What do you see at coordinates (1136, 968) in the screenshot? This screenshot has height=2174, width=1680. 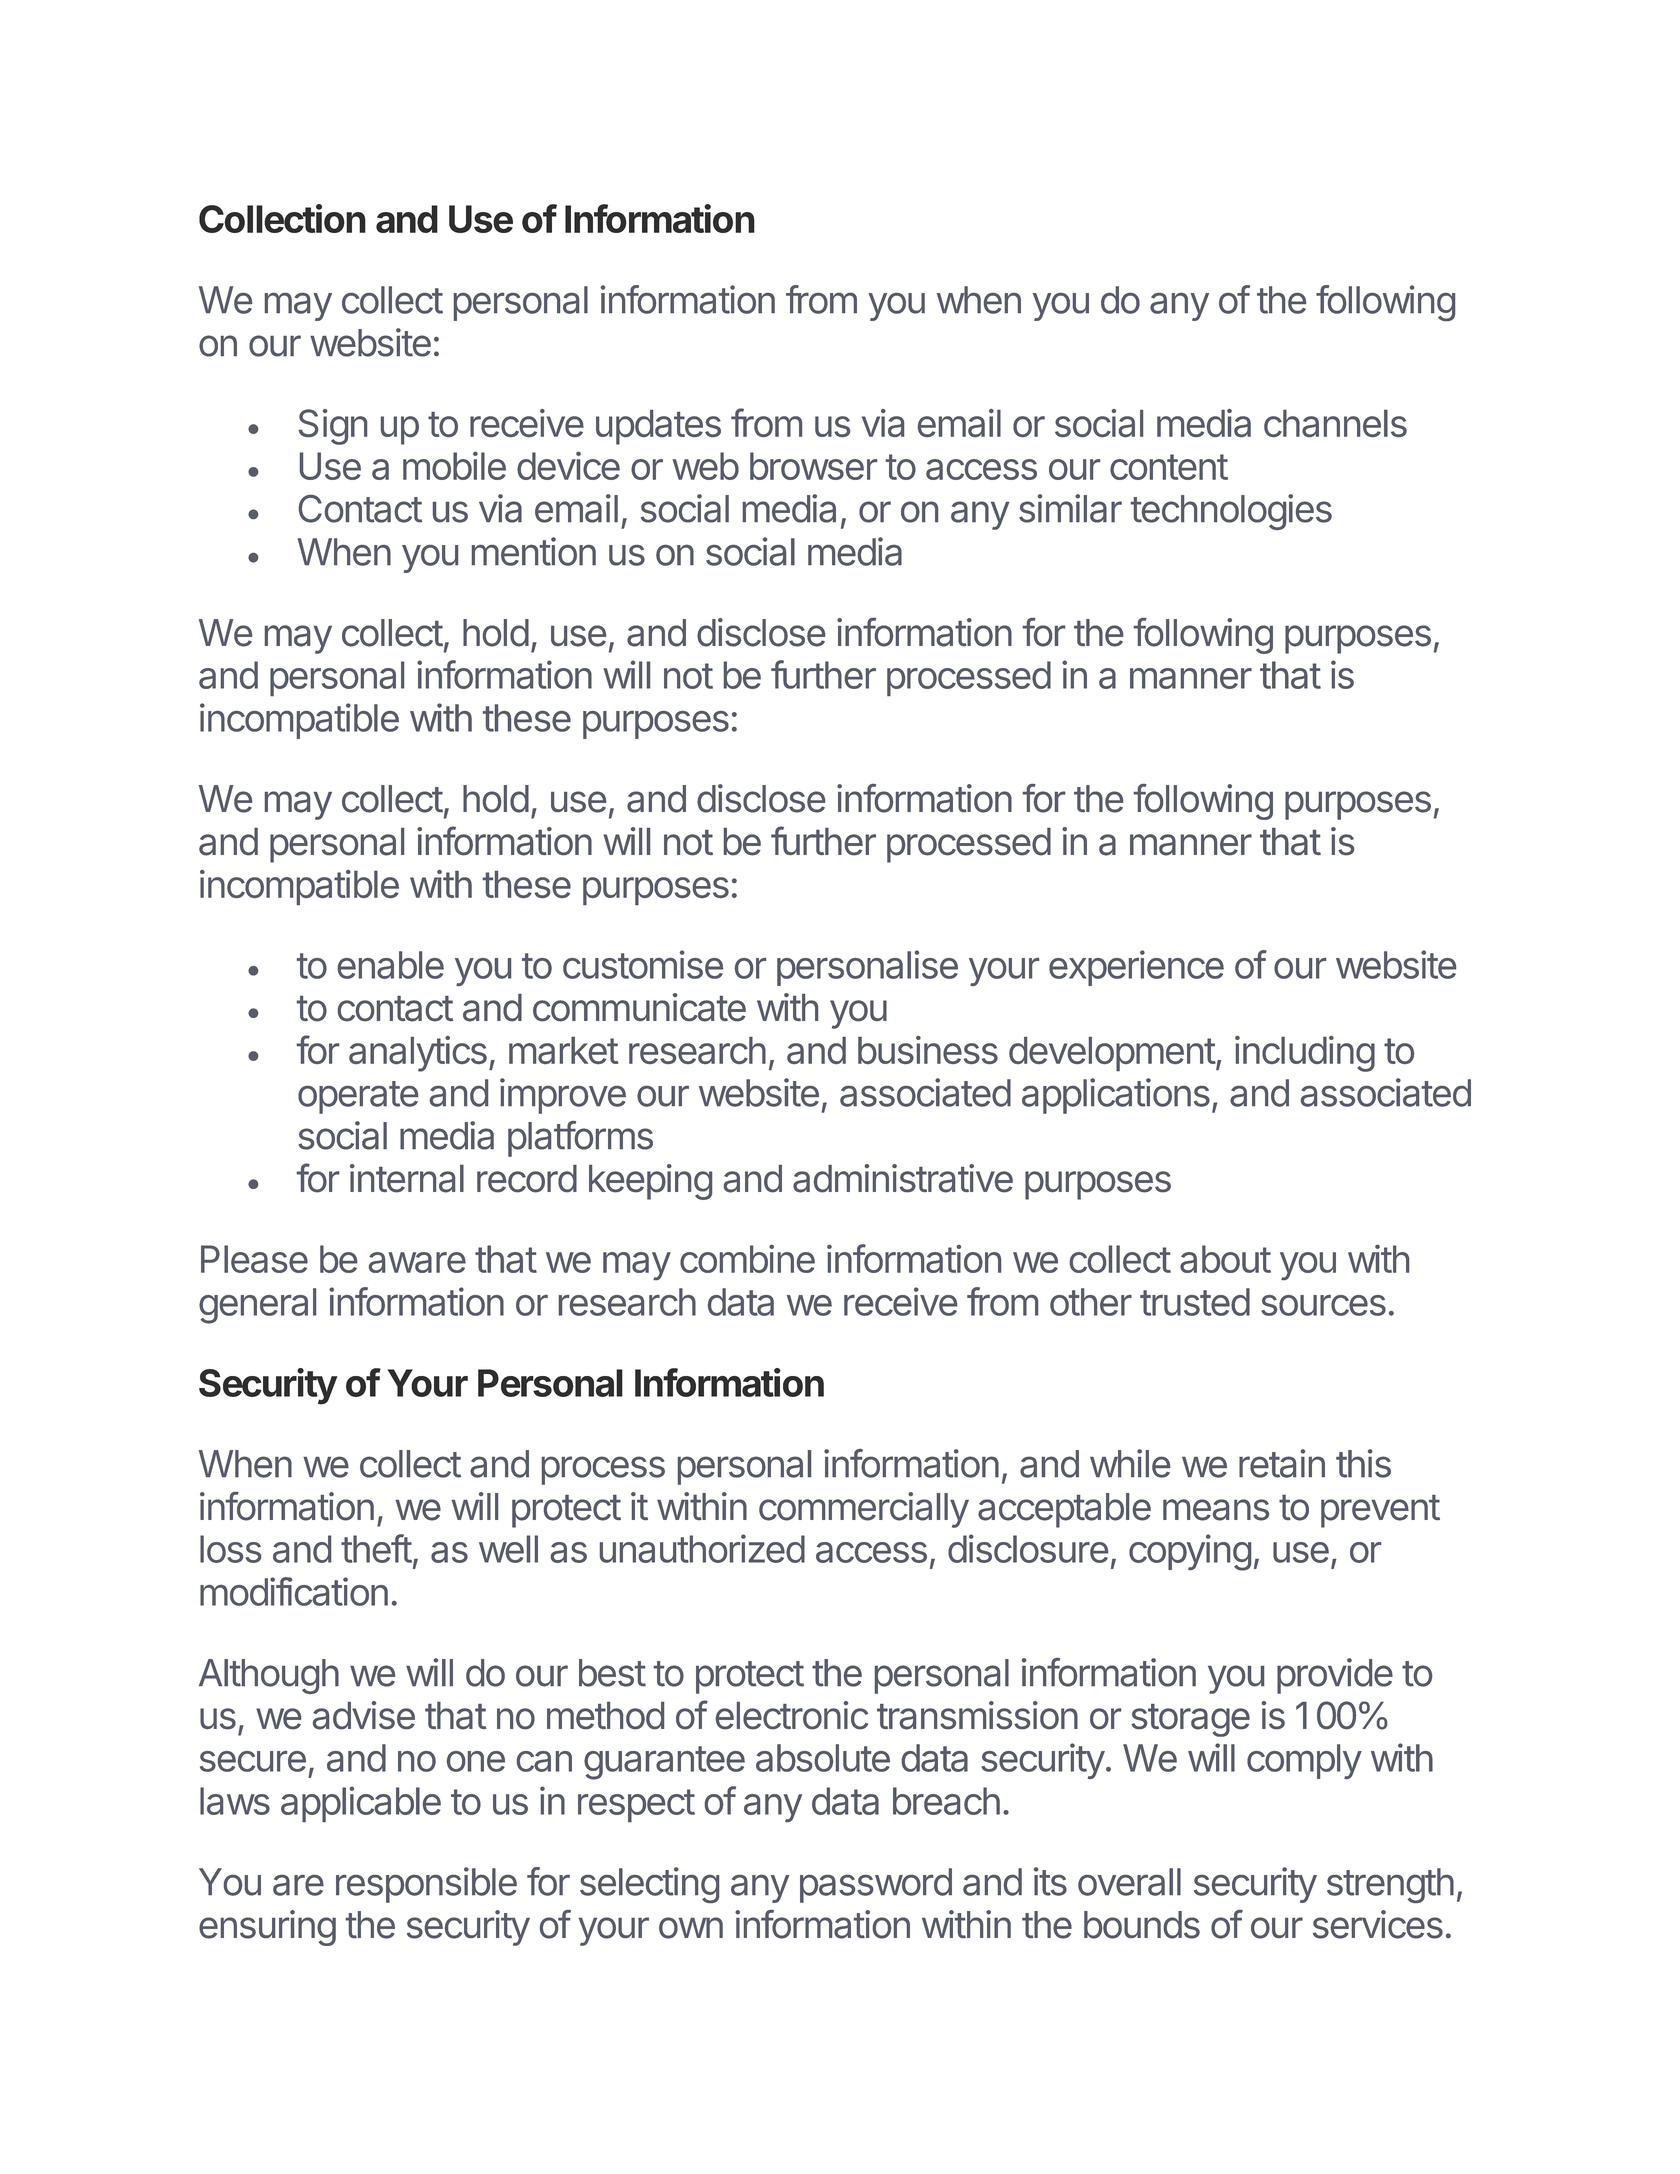 I see `experience` at bounding box center [1136, 968].
